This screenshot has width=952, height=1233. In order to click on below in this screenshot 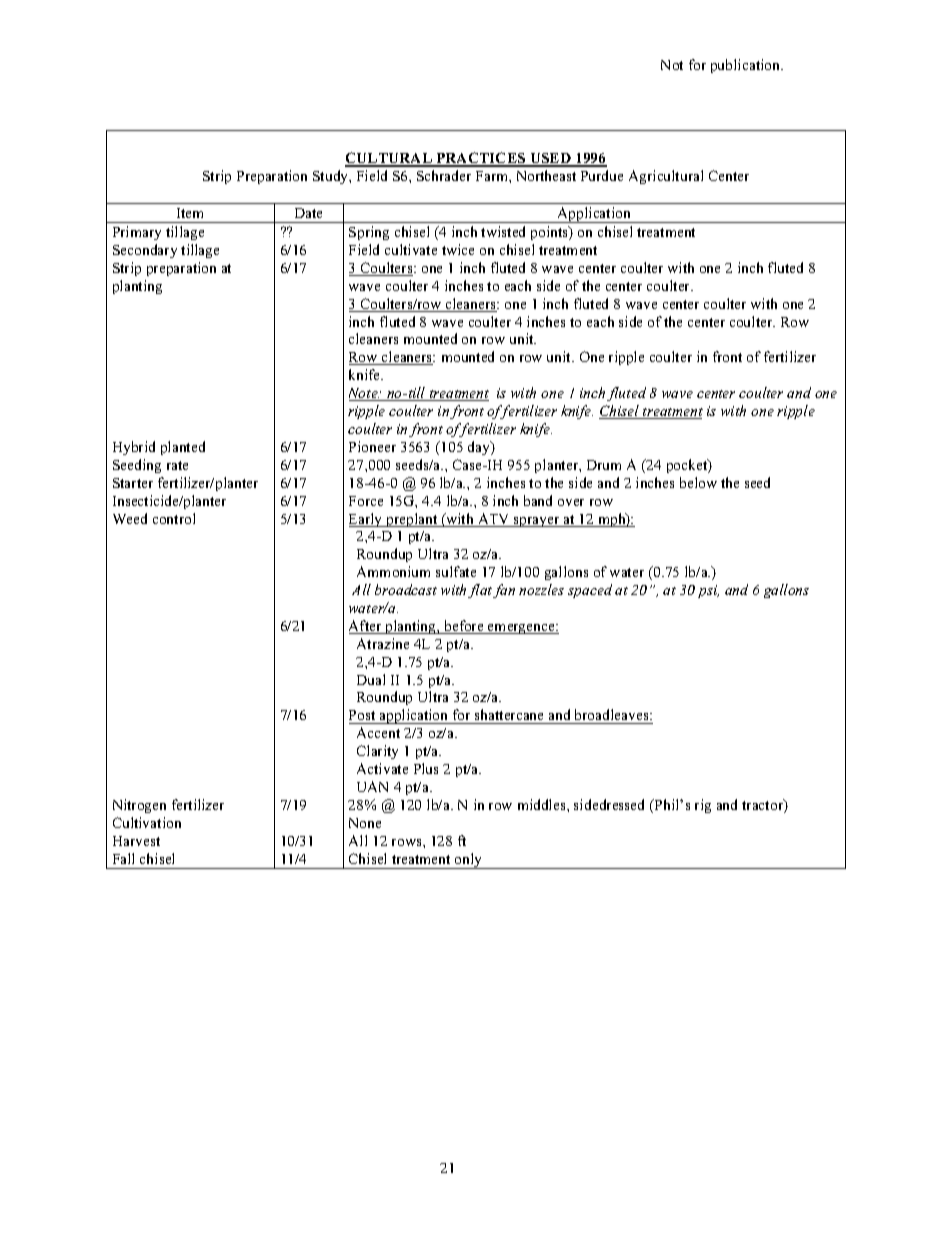, I will do `click(698, 482)`.
